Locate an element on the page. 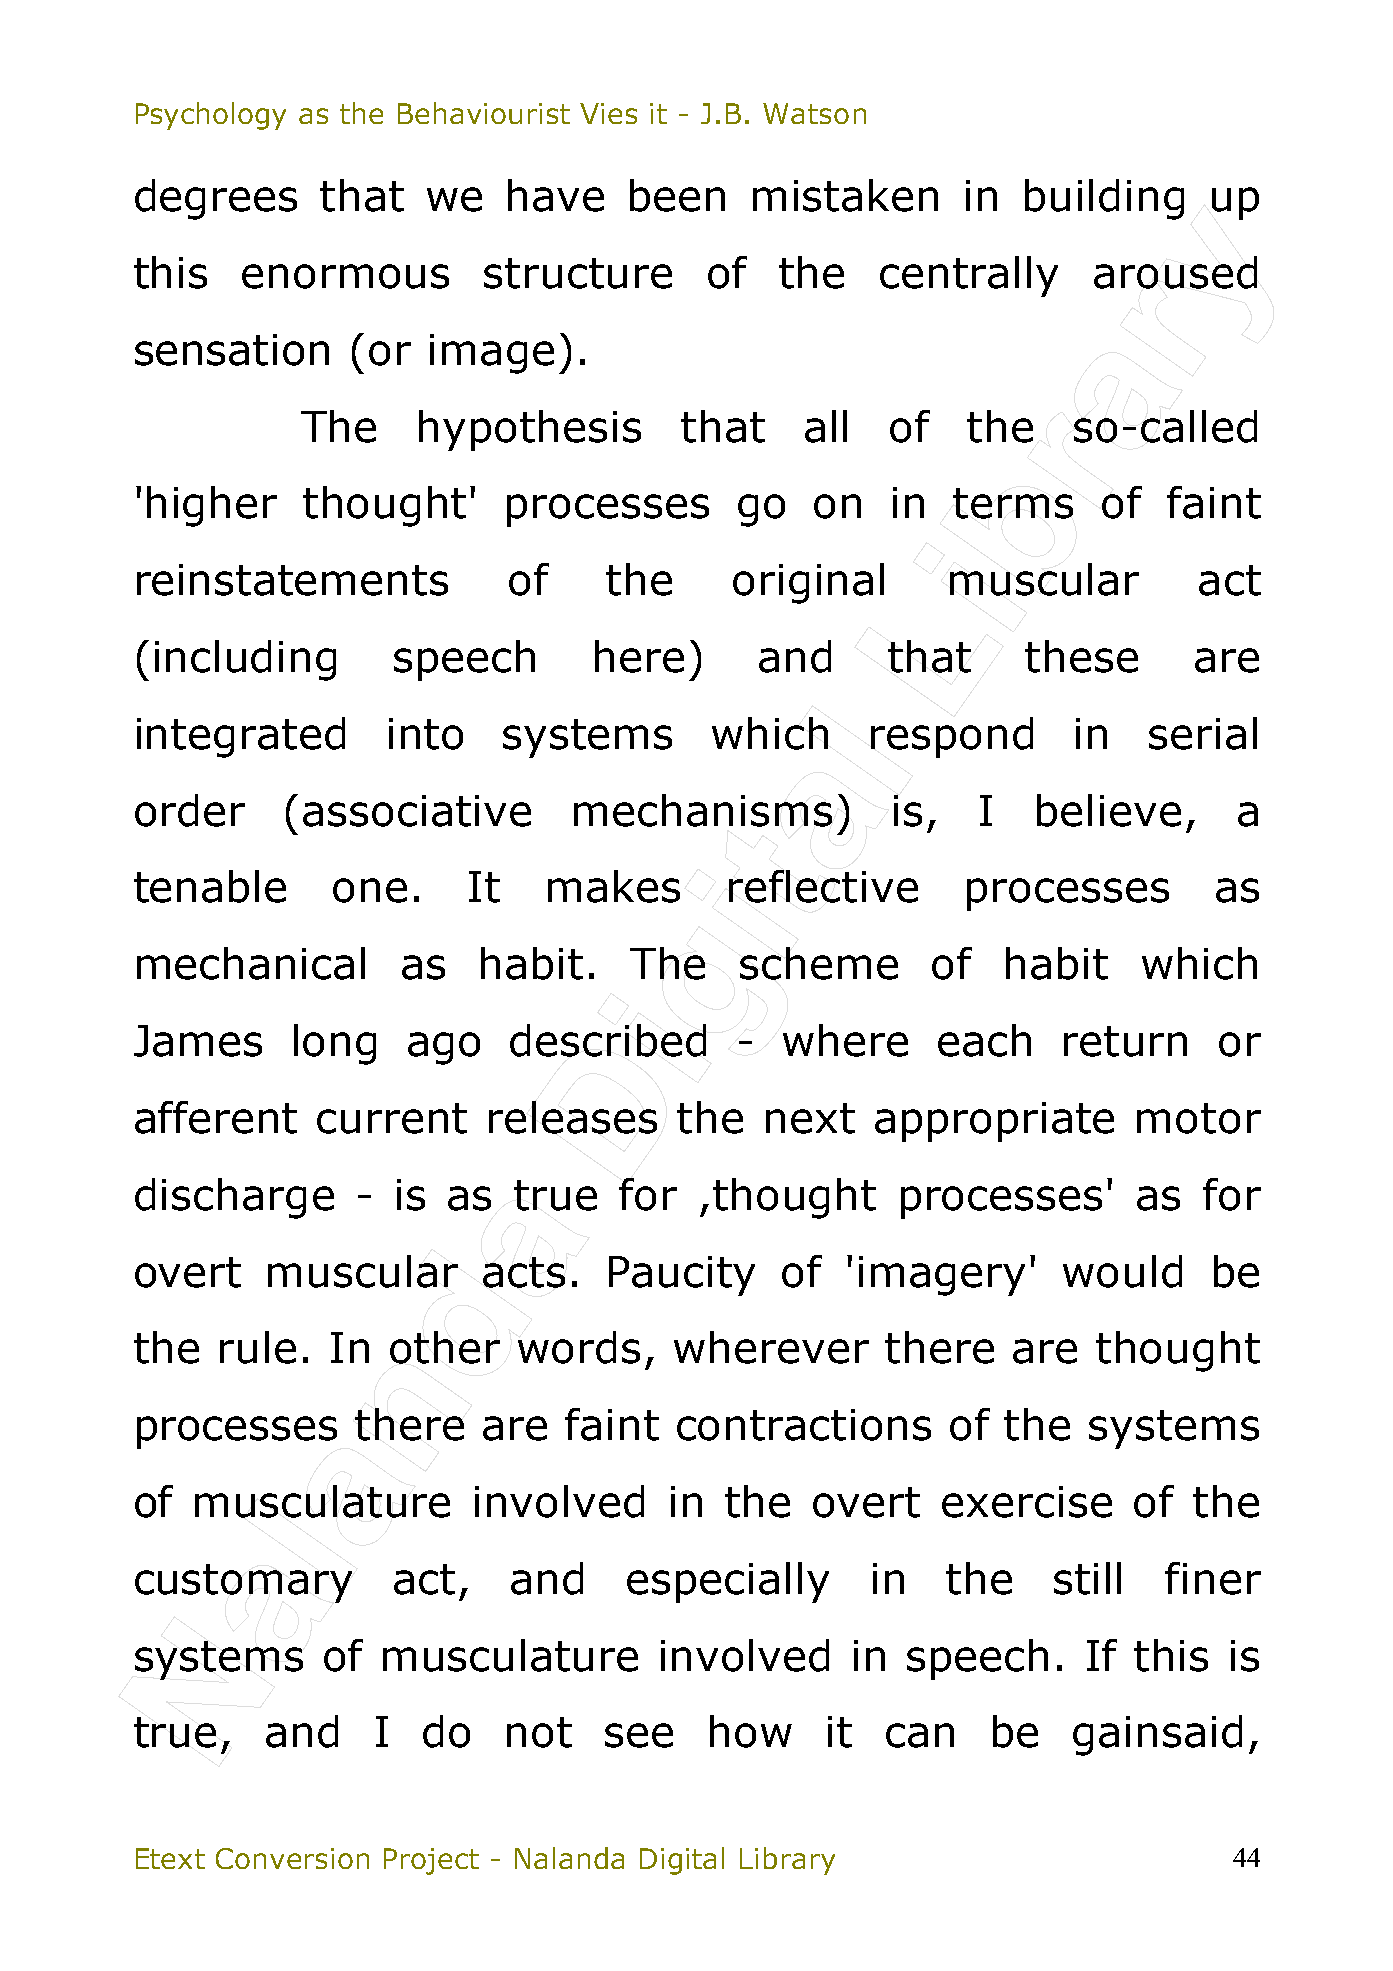  been is located at coordinates (677, 195).
